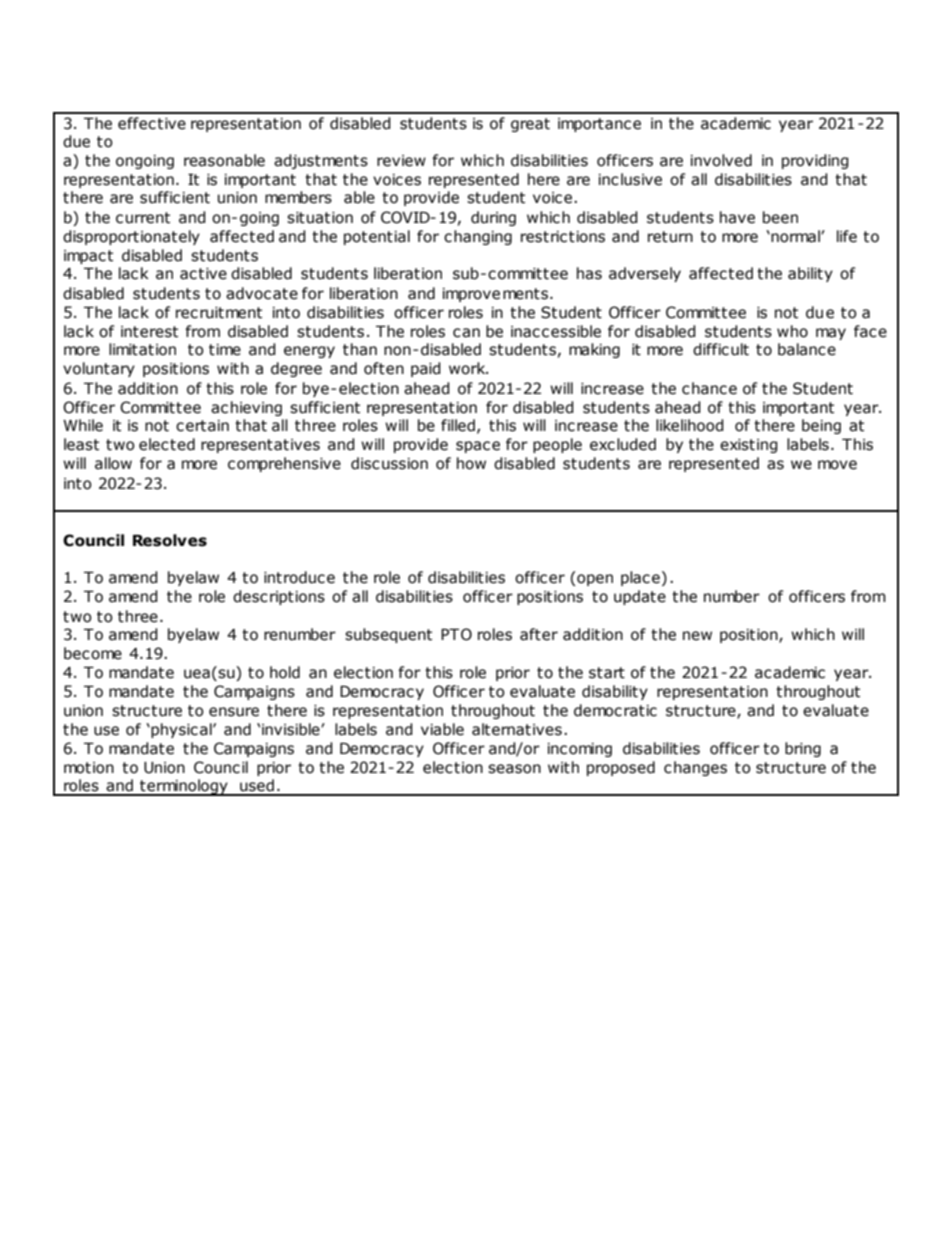  I want to click on great, so click(530, 125).
